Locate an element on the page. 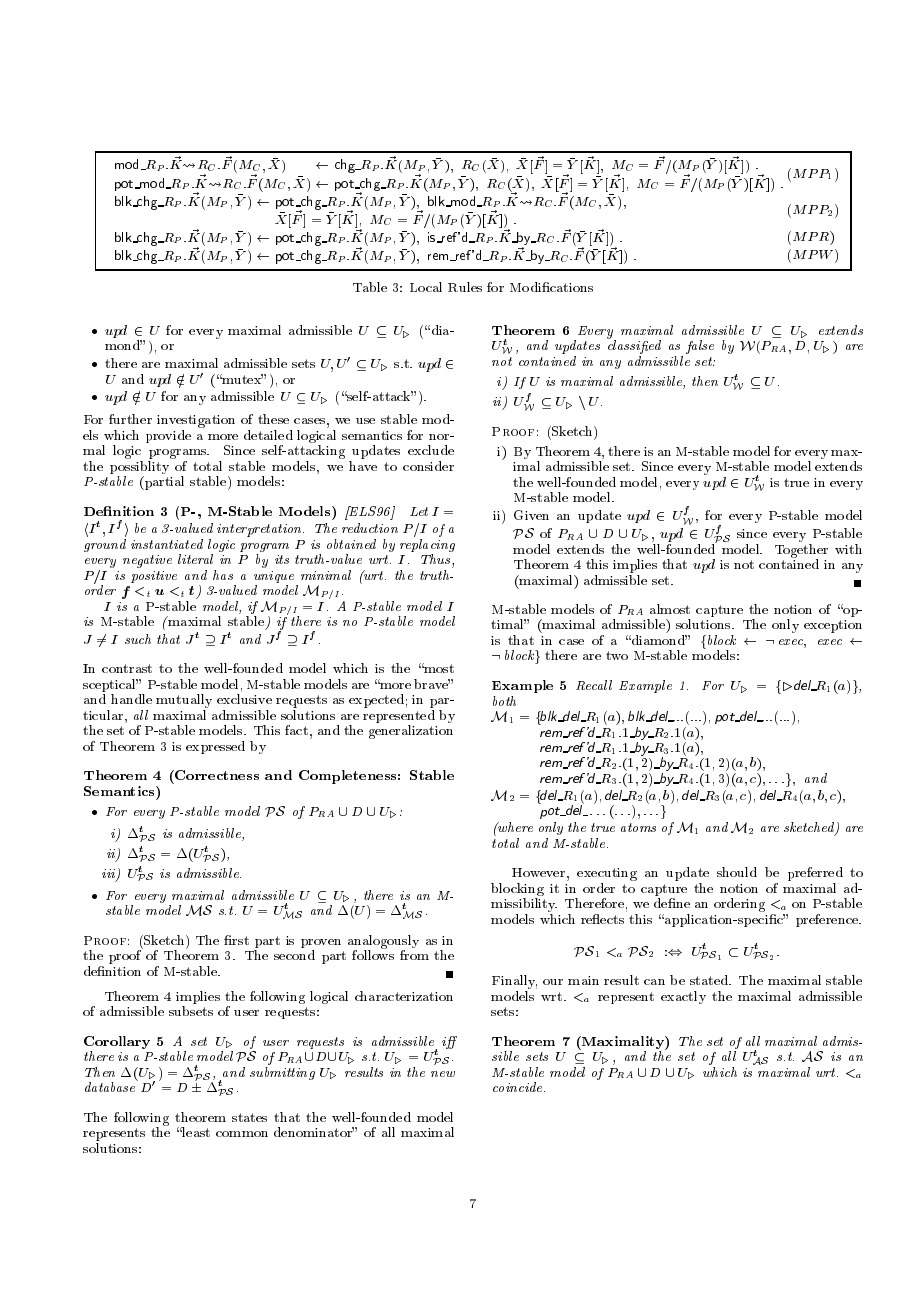  Rules is located at coordinates (465, 287).
